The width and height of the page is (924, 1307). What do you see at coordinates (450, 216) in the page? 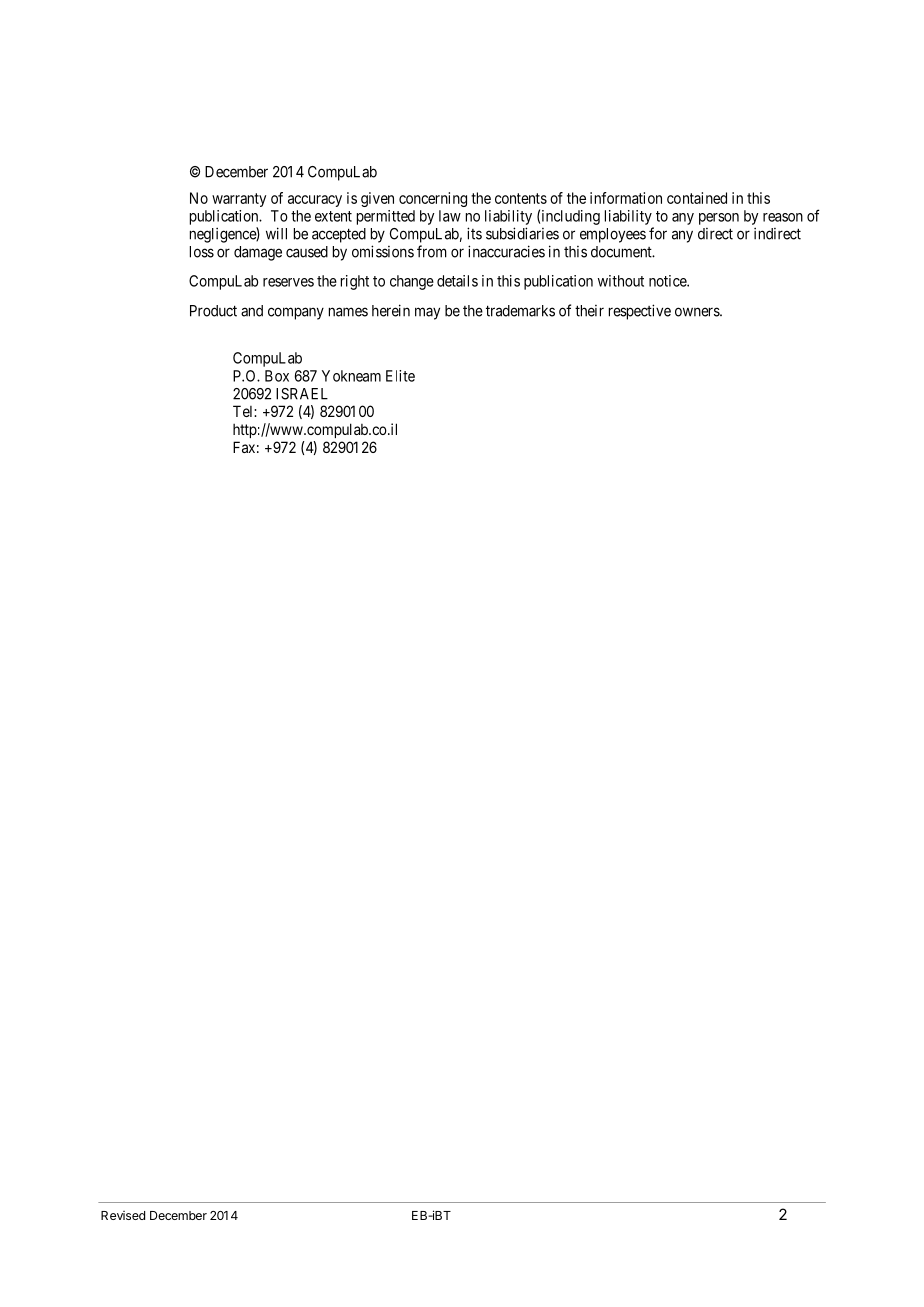
I see `law` at bounding box center [450, 216].
